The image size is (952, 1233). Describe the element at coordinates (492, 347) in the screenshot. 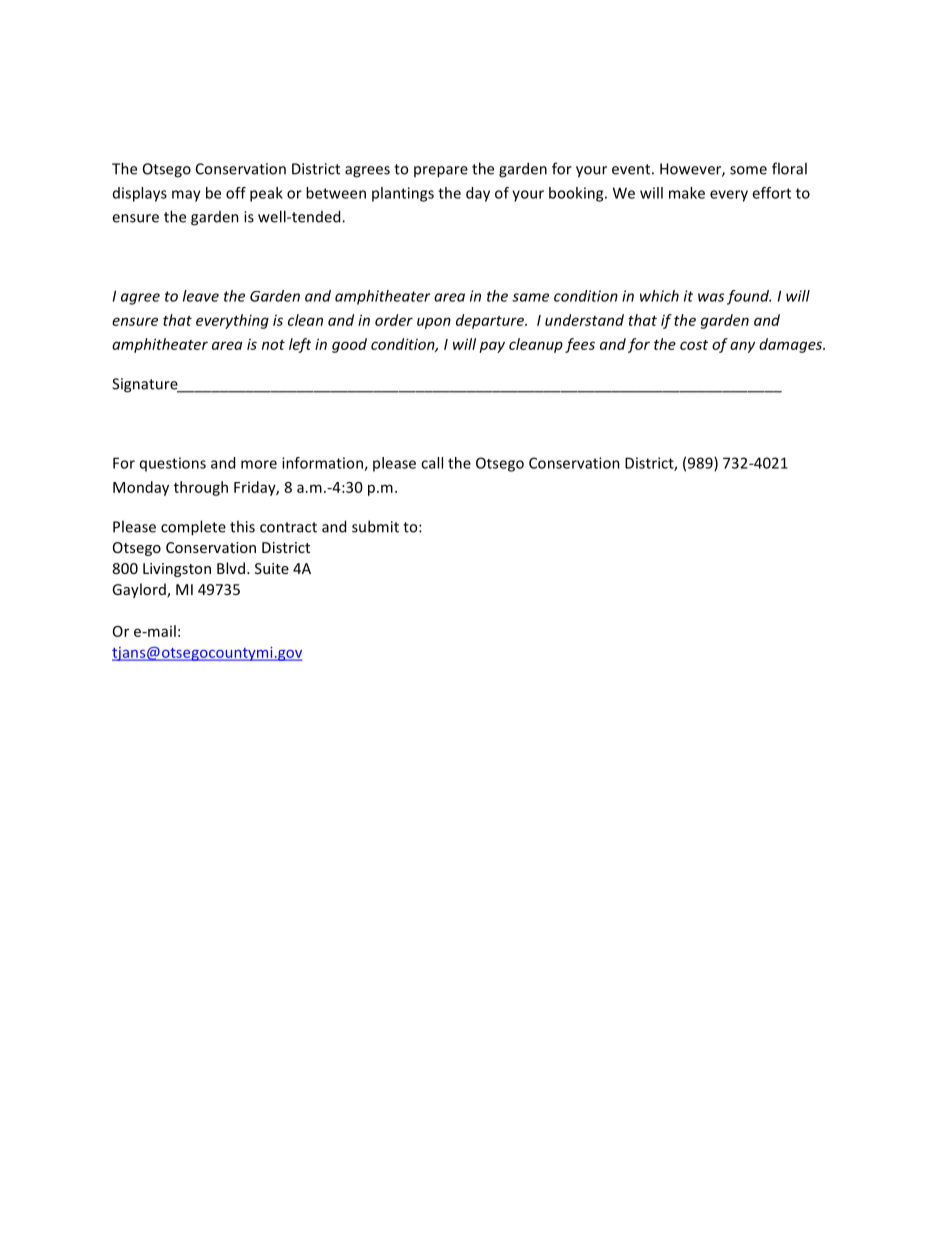

I see `pay` at that location.
